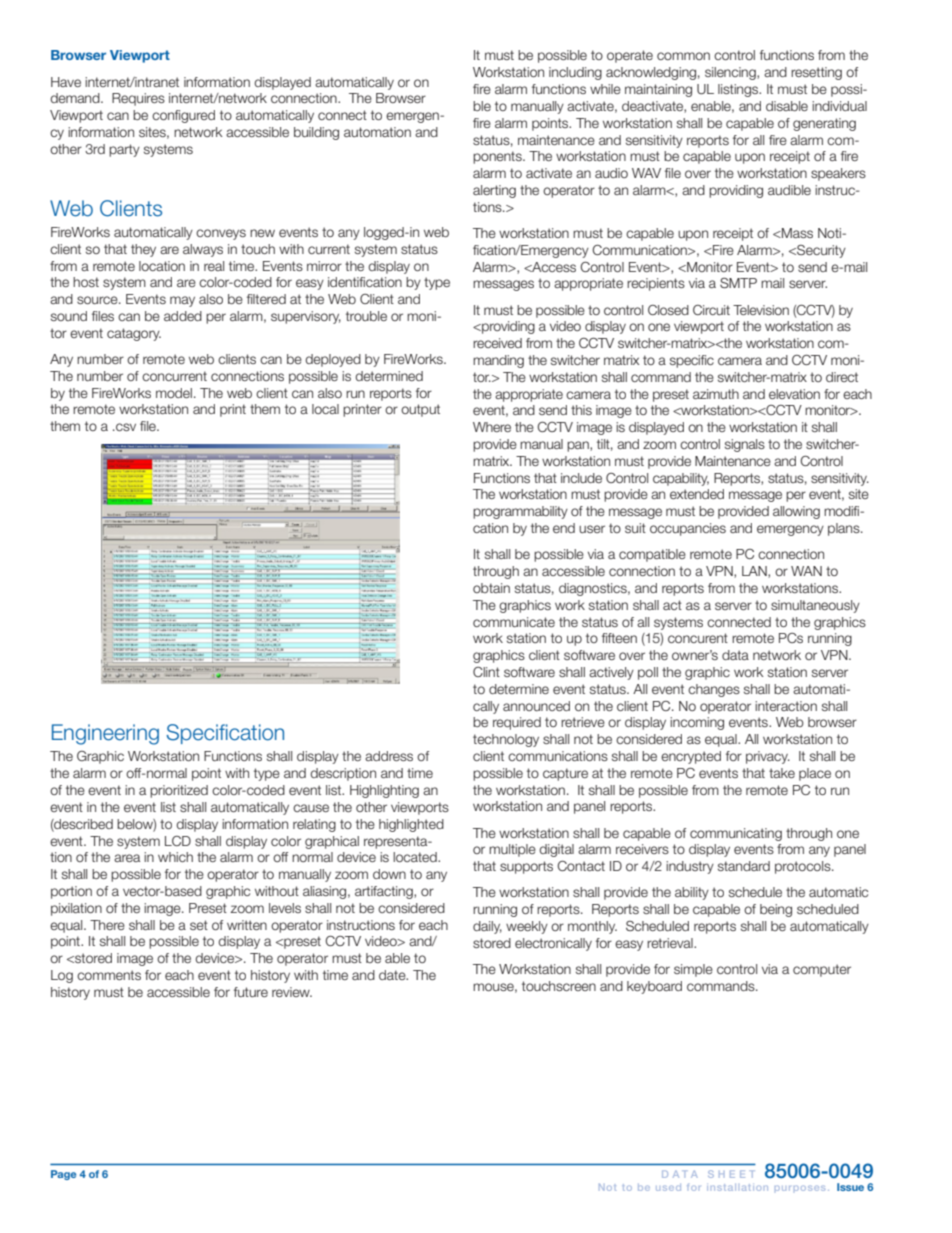 The image size is (952, 1233). I want to click on Page, so click(63, 1175).
